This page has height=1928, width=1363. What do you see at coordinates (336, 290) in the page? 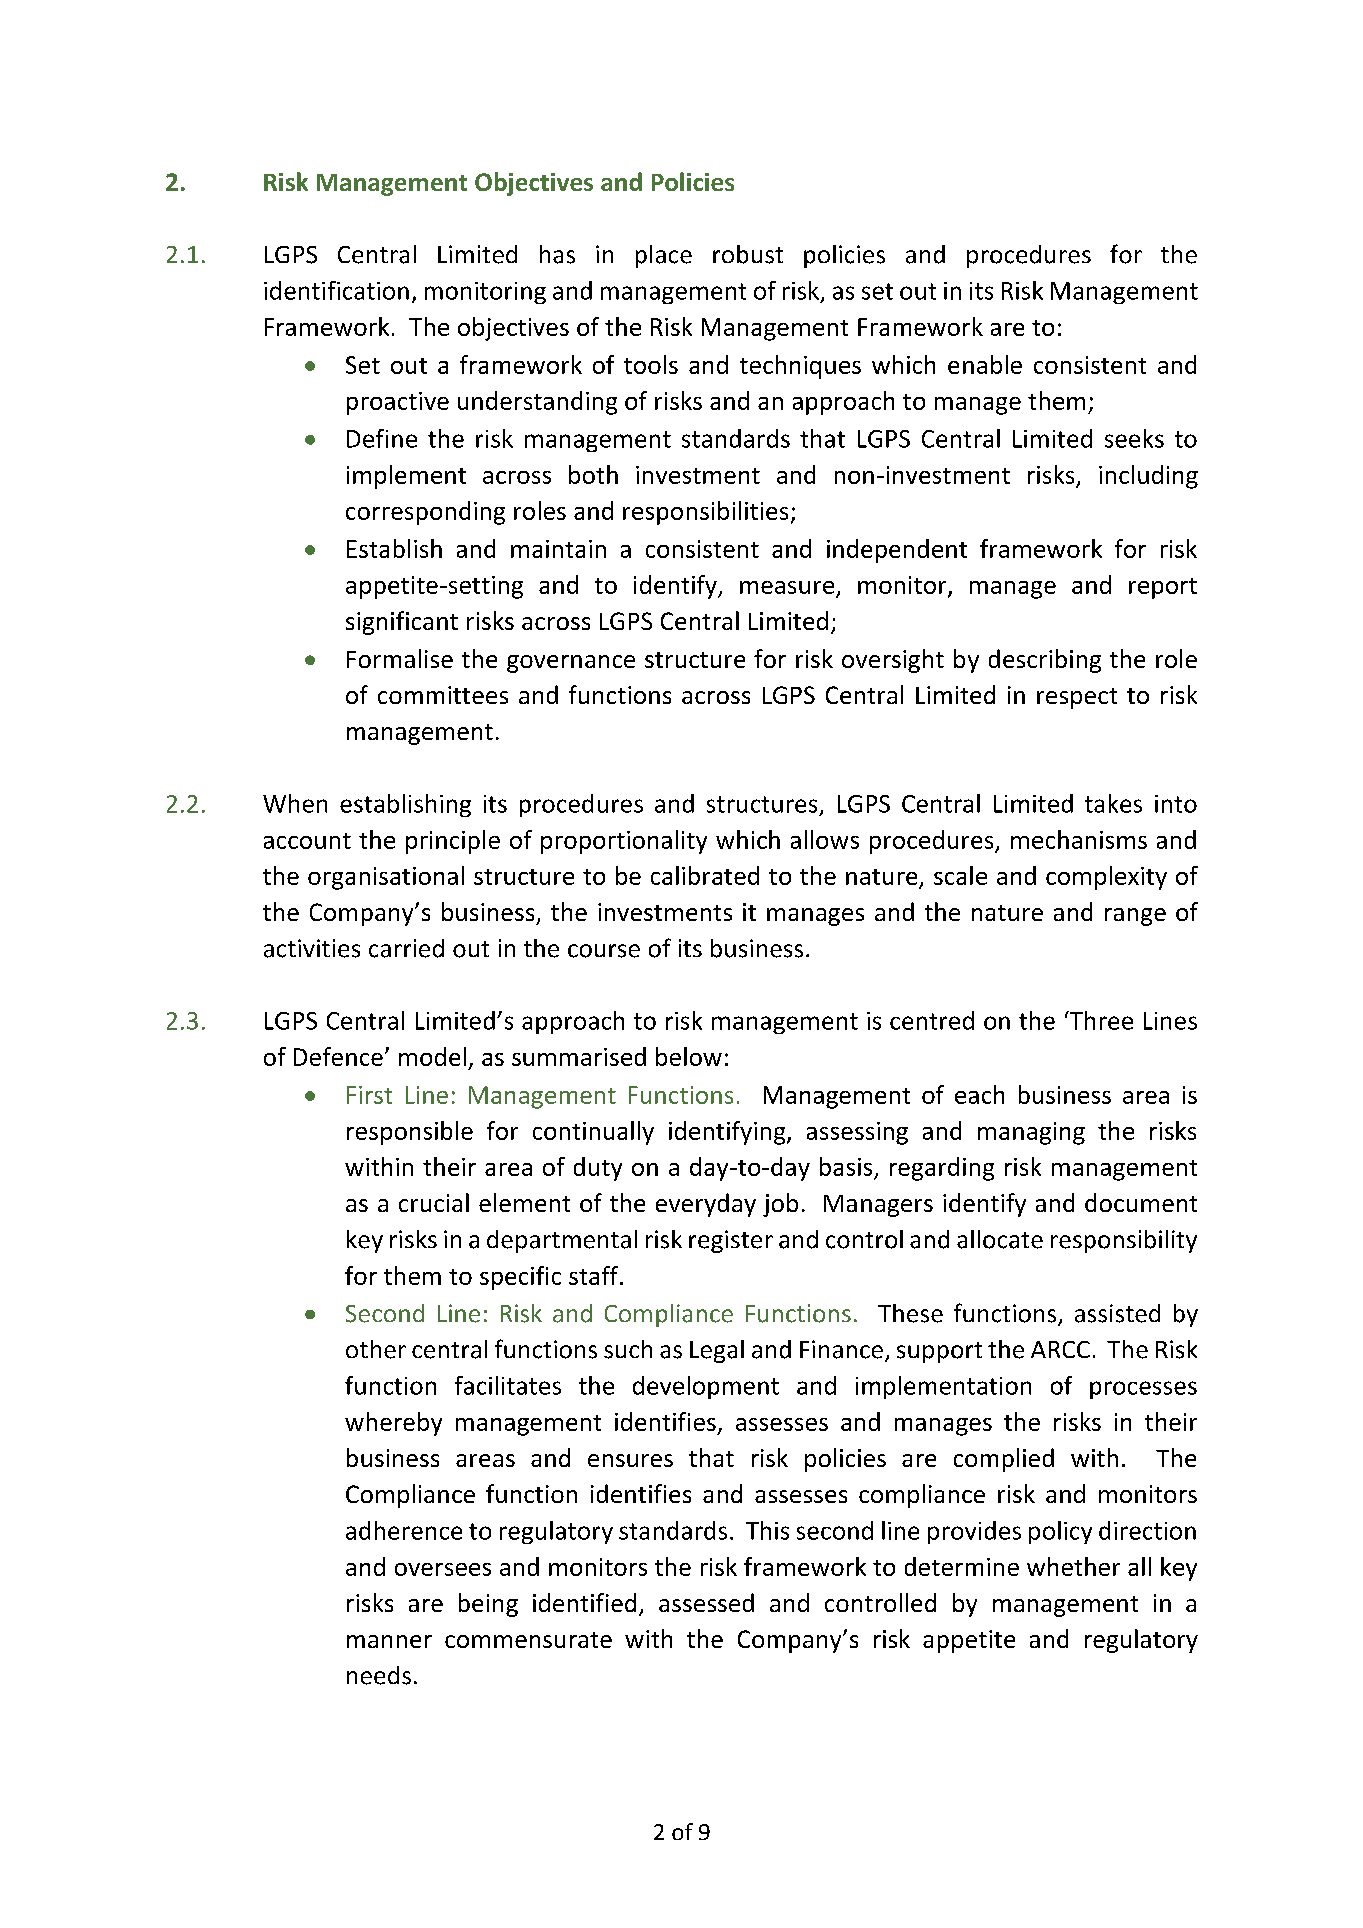
I see `identification` at bounding box center [336, 290].
